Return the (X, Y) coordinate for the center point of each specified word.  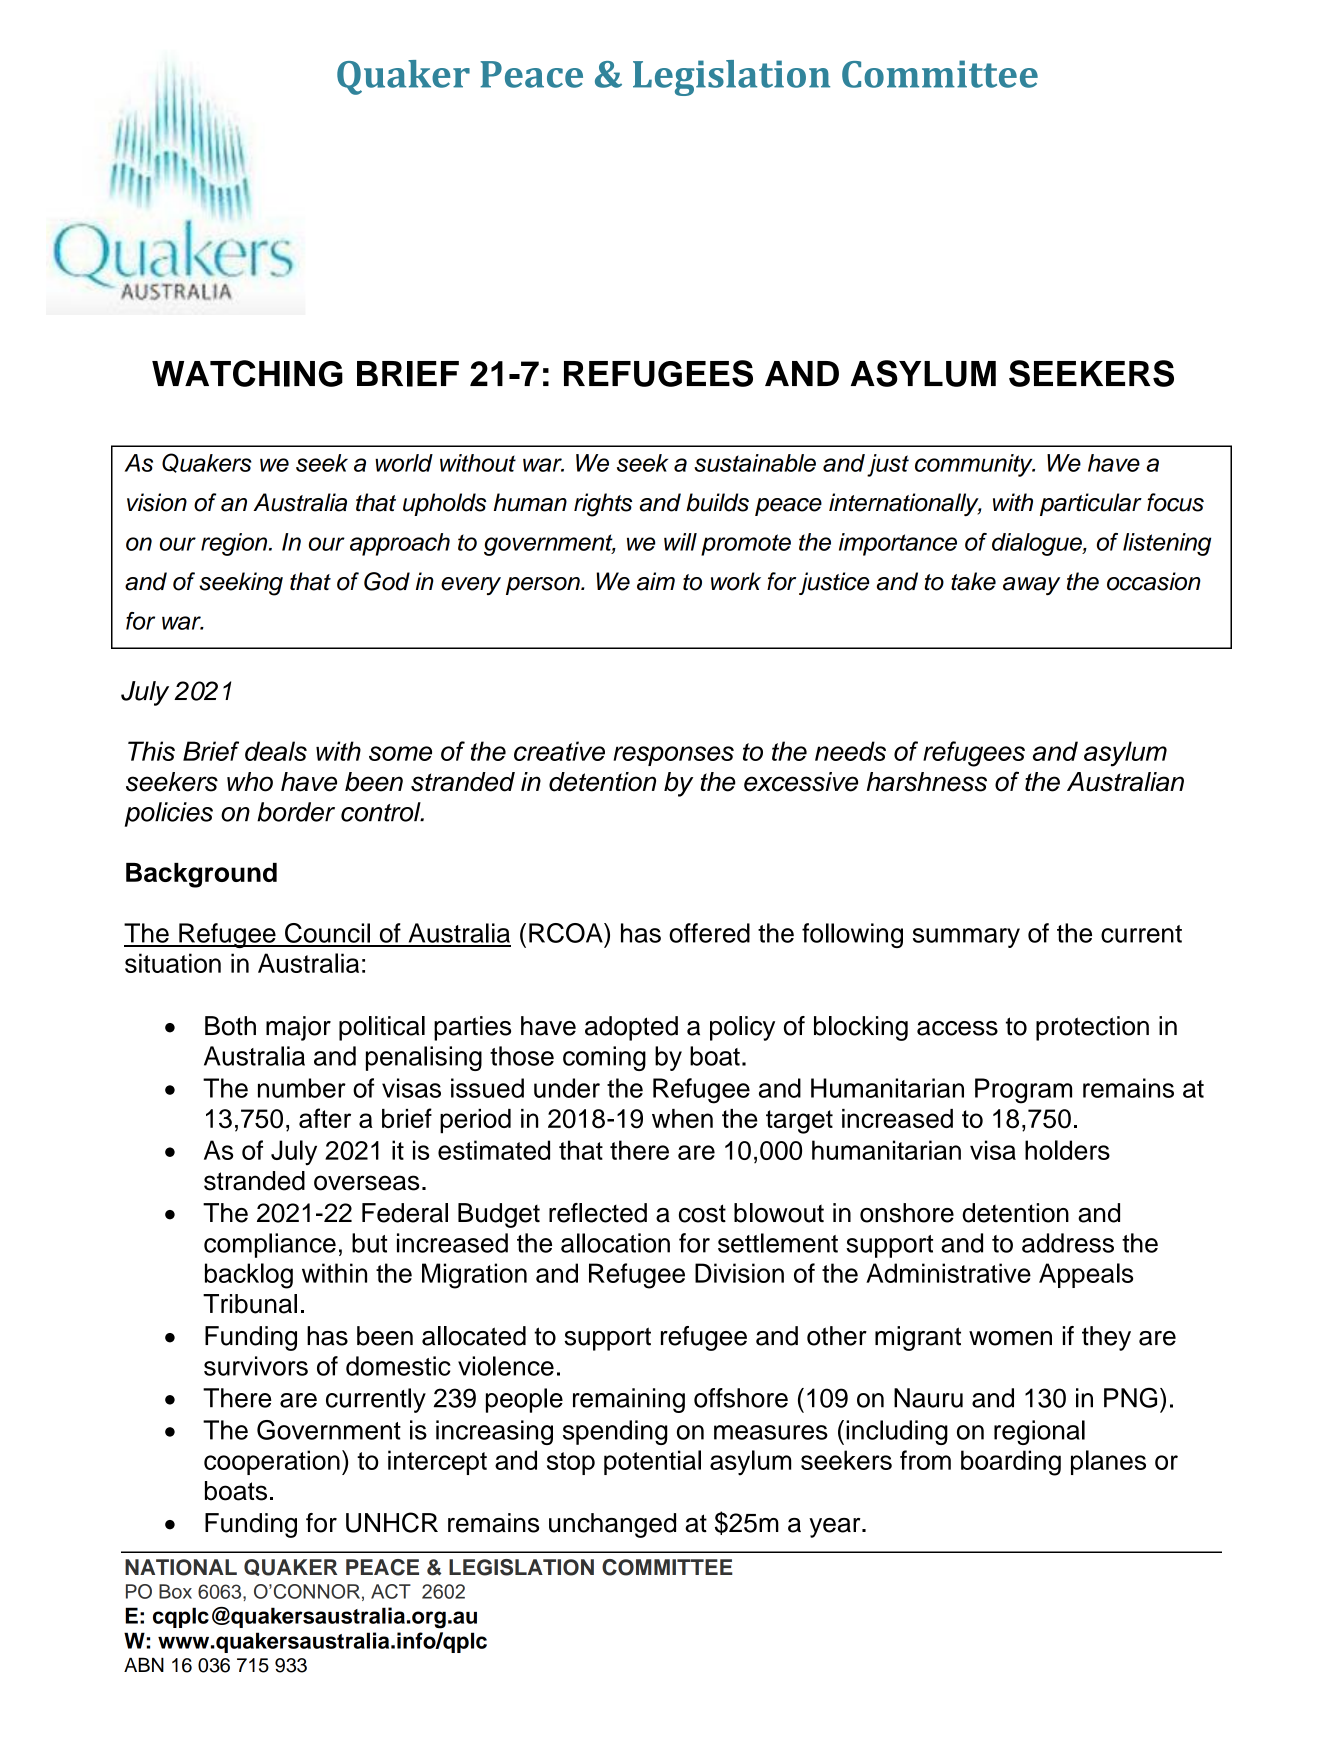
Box (175, 1591)
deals (276, 751)
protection (1092, 1028)
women (1010, 1338)
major (298, 1028)
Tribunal (250, 1304)
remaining (629, 1400)
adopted (631, 1028)
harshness (927, 782)
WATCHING (247, 373)
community (975, 465)
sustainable (755, 463)
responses (673, 756)
